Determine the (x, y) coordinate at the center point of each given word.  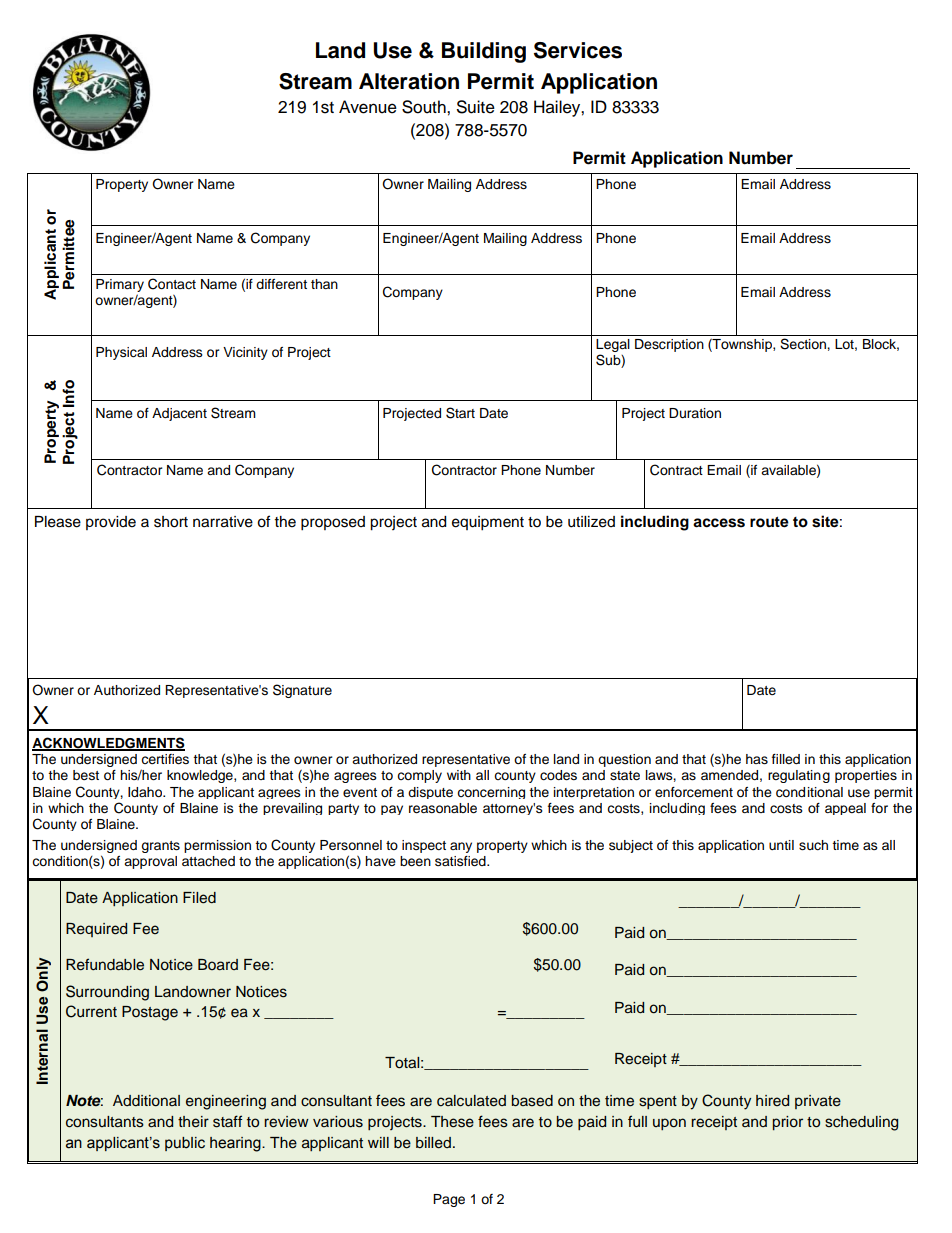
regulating (799, 776)
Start (460, 413)
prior (788, 1123)
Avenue (368, 107)
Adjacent (179, 414)
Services (578, 50)
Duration (695, 413)
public (185, 1144)
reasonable (443, 808)
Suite (476, 107)
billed (433, 1143)
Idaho (146, 792)
